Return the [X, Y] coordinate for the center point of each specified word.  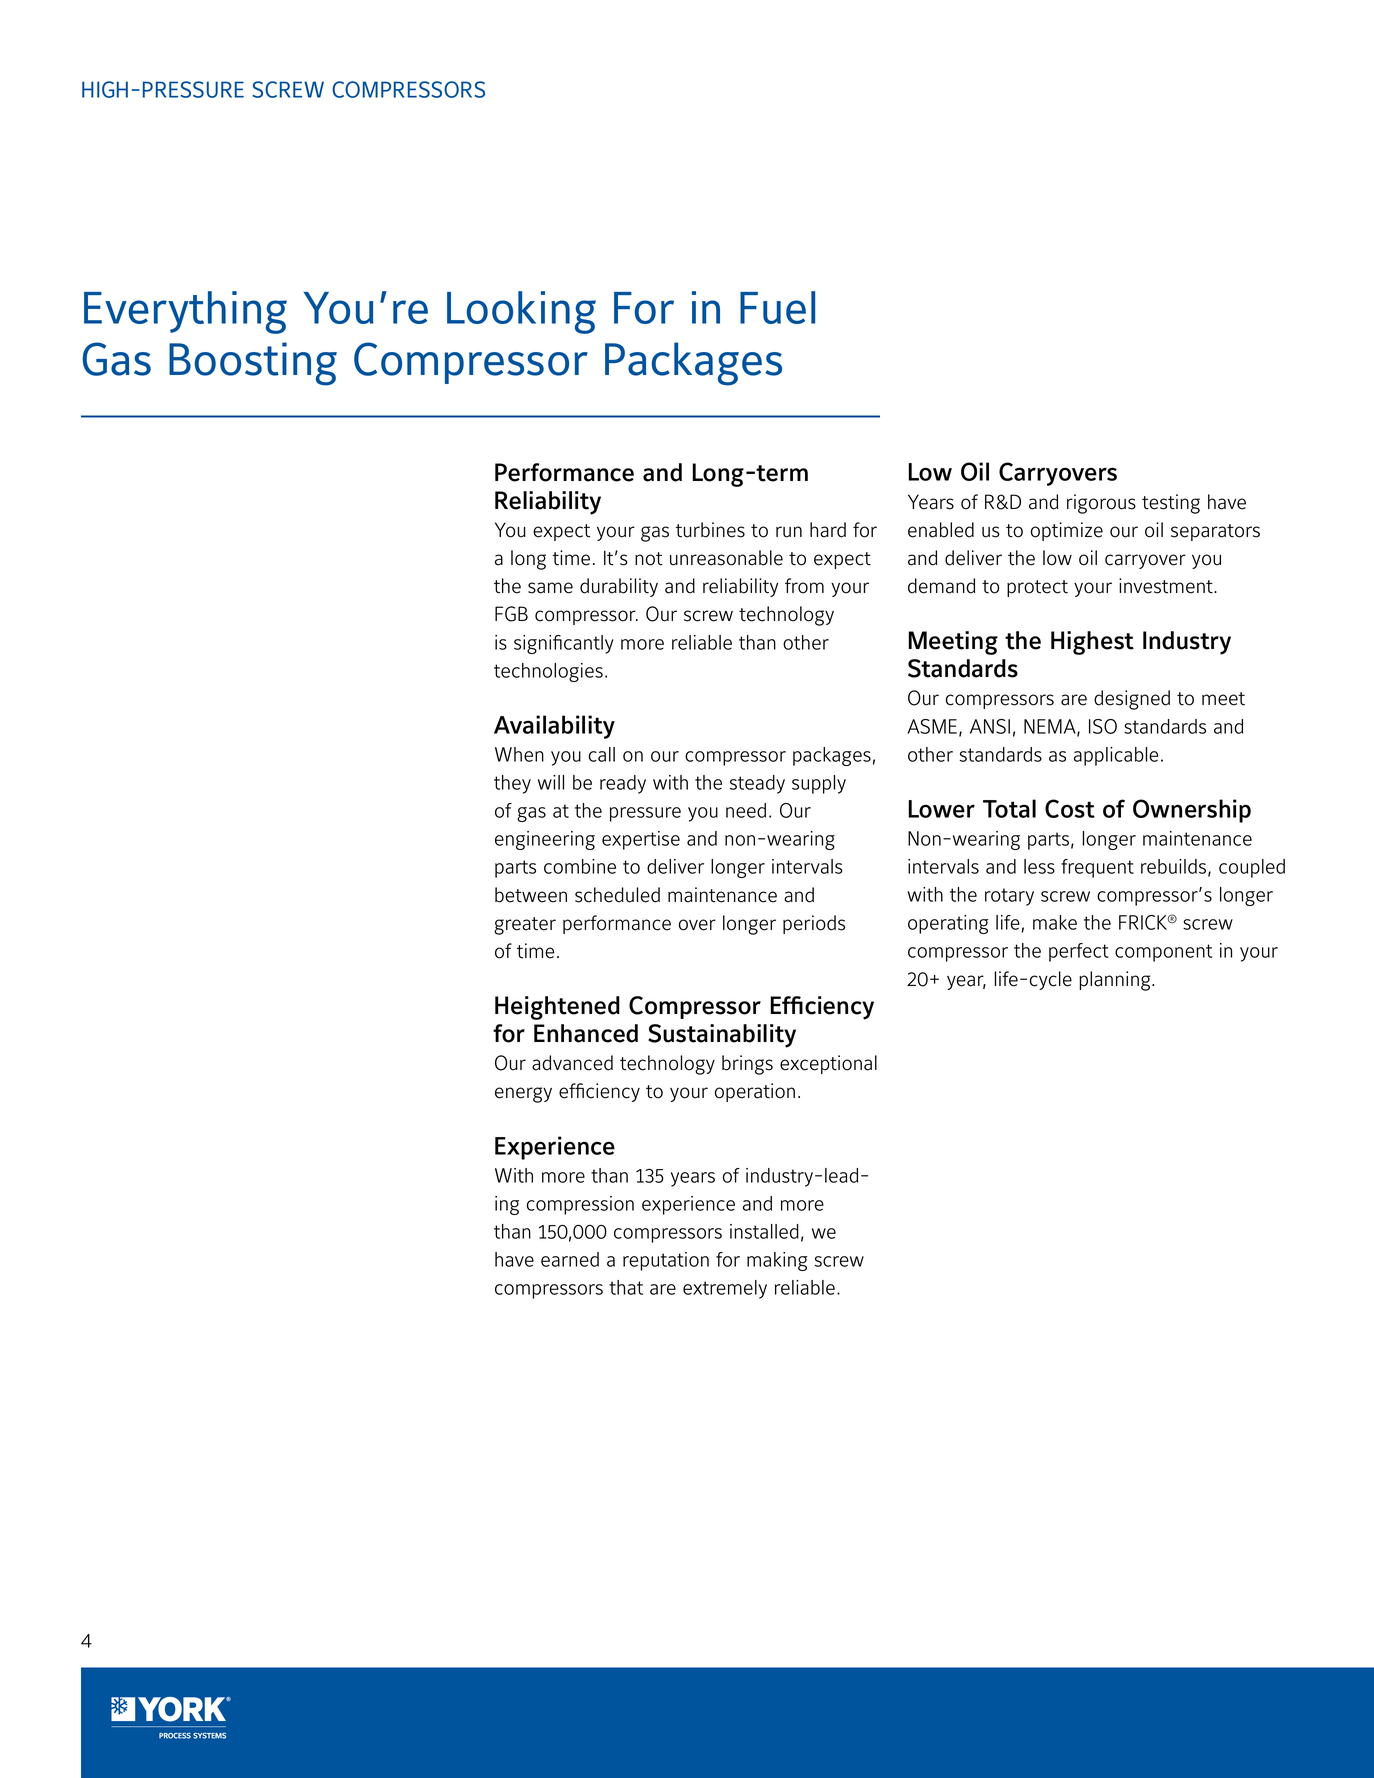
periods [814, 924]
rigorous [1101, 504]
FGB [511, 614]
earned [570, 1259]
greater [525, 926]
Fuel [777, 307]
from [804, 586]
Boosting [253, 364]
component [1163, 953]
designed [1132, 700]
